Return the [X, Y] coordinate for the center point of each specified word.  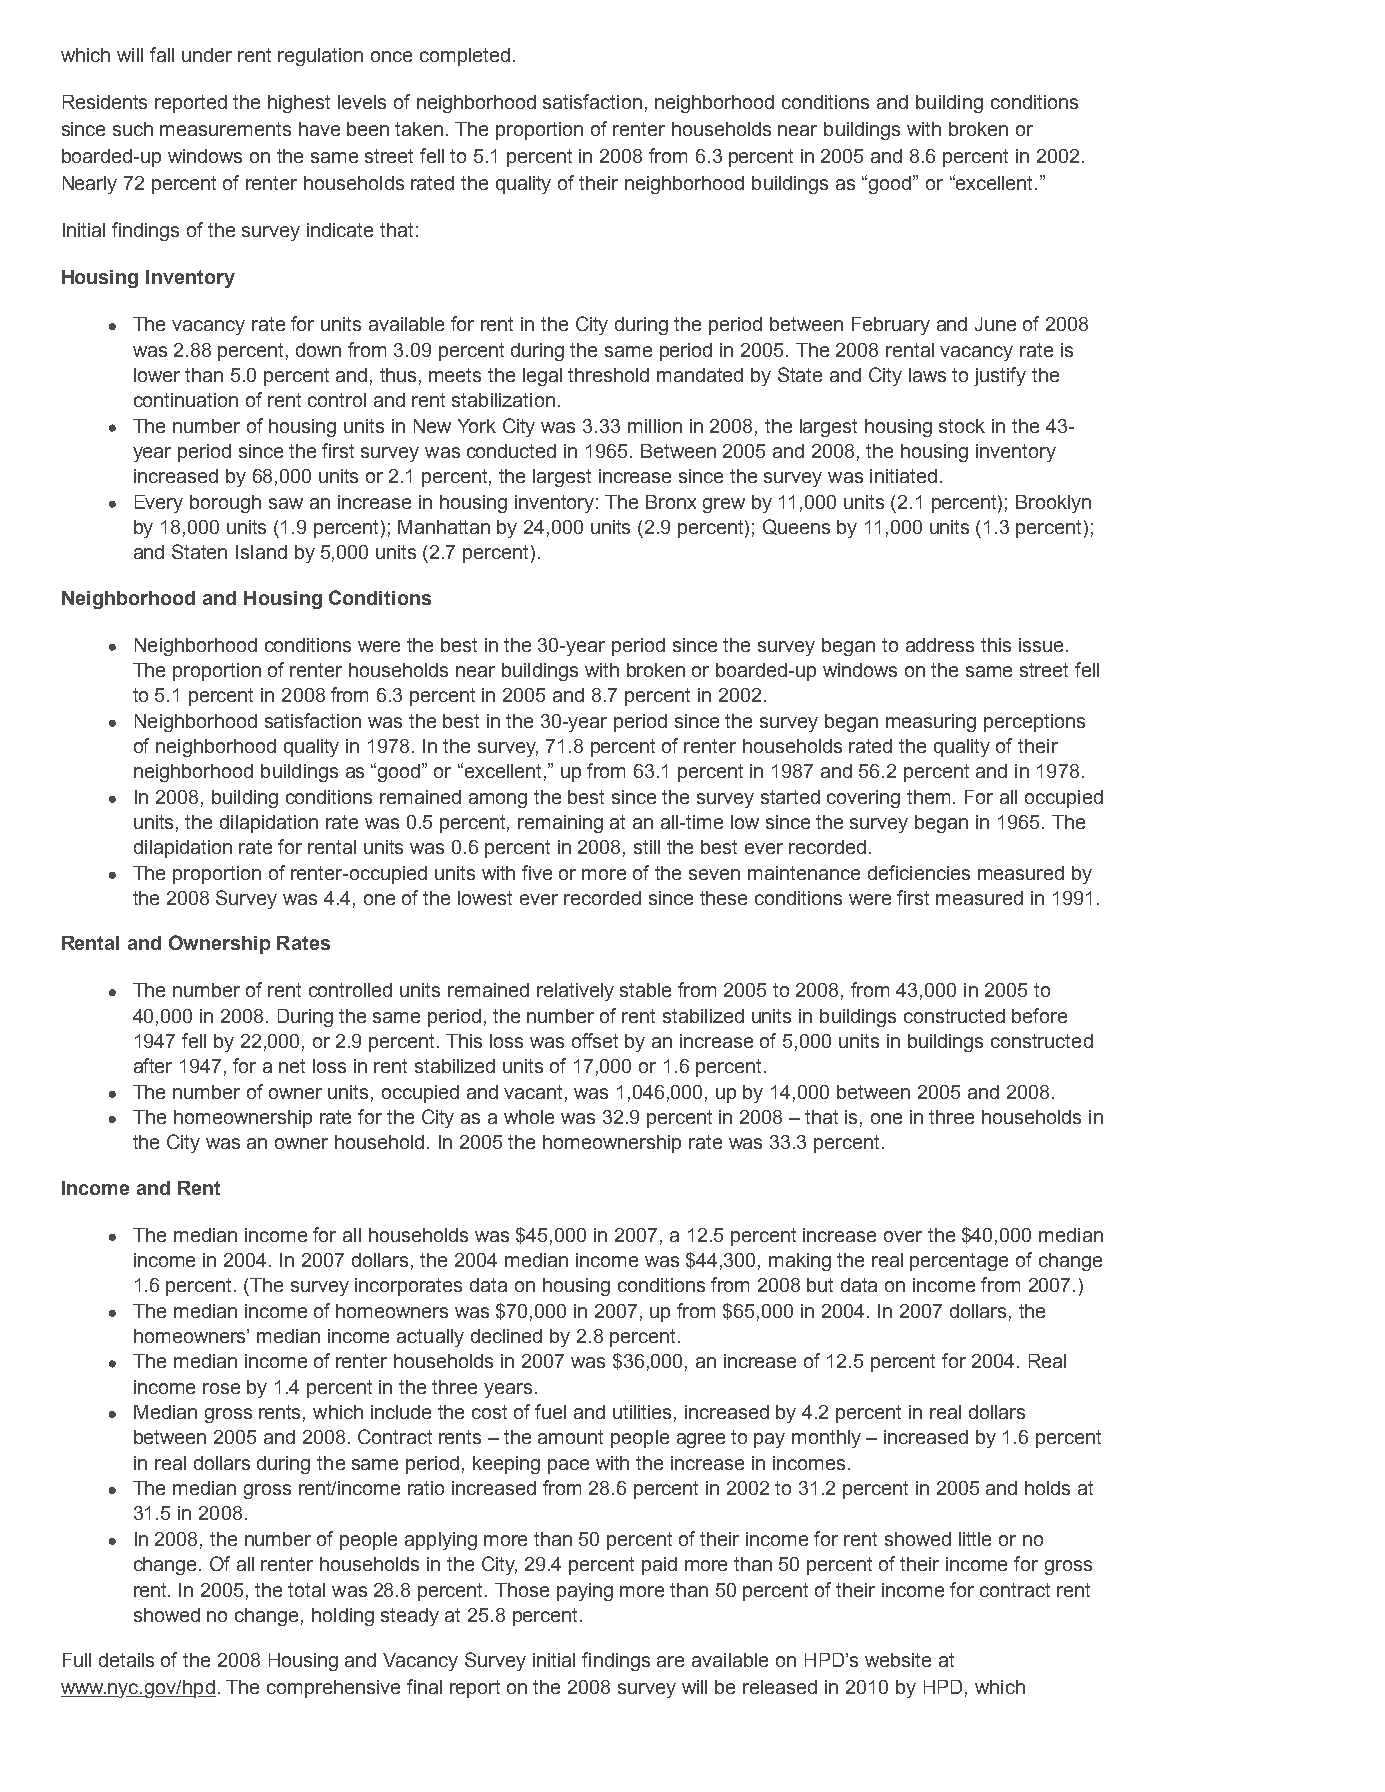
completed [465, 57]
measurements [225, 129]
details [126, 1660]
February [891, 326]
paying [585, 1592]
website [898, 1660]
